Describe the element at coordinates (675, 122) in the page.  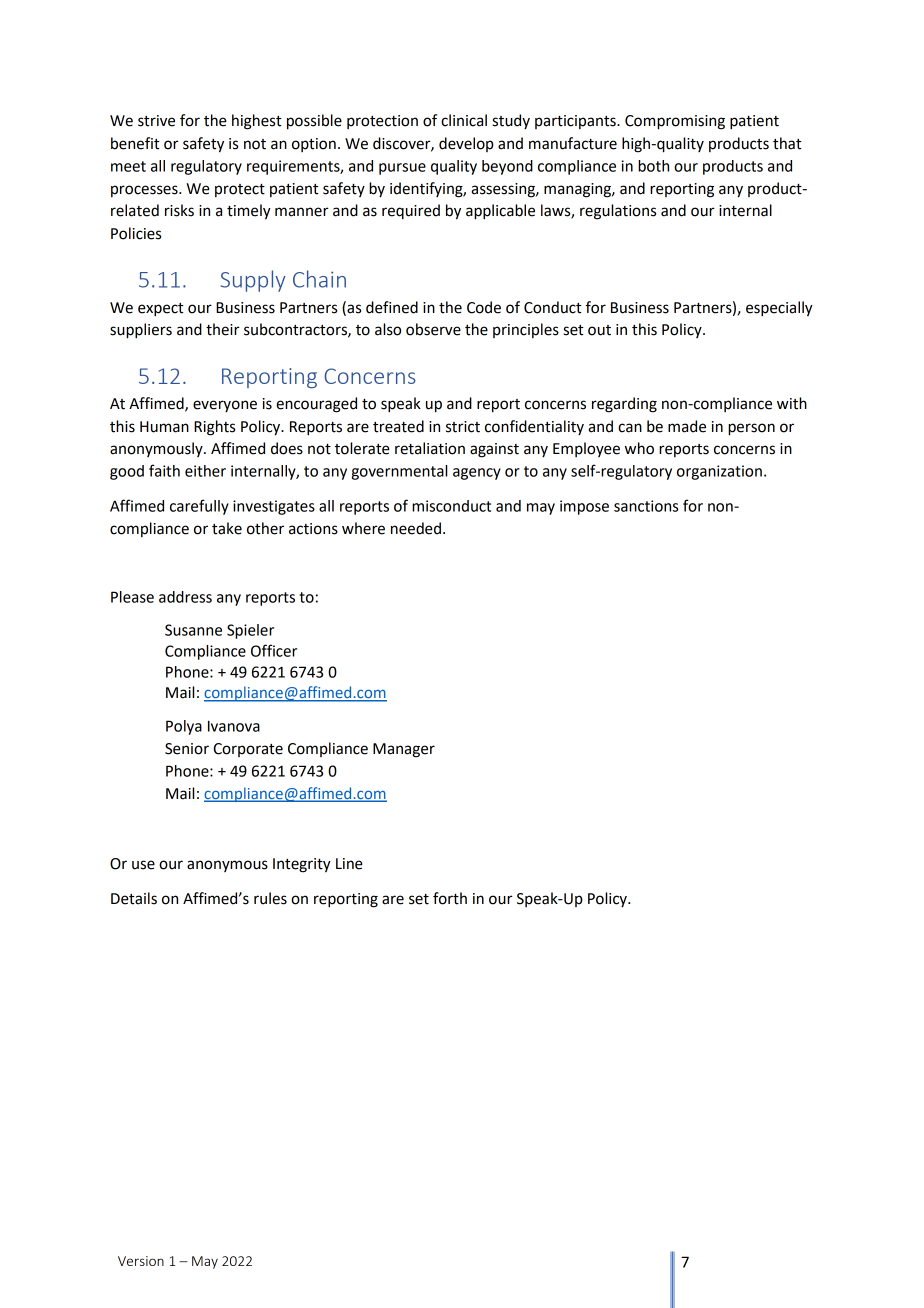
I see `Compromising` at that location.
